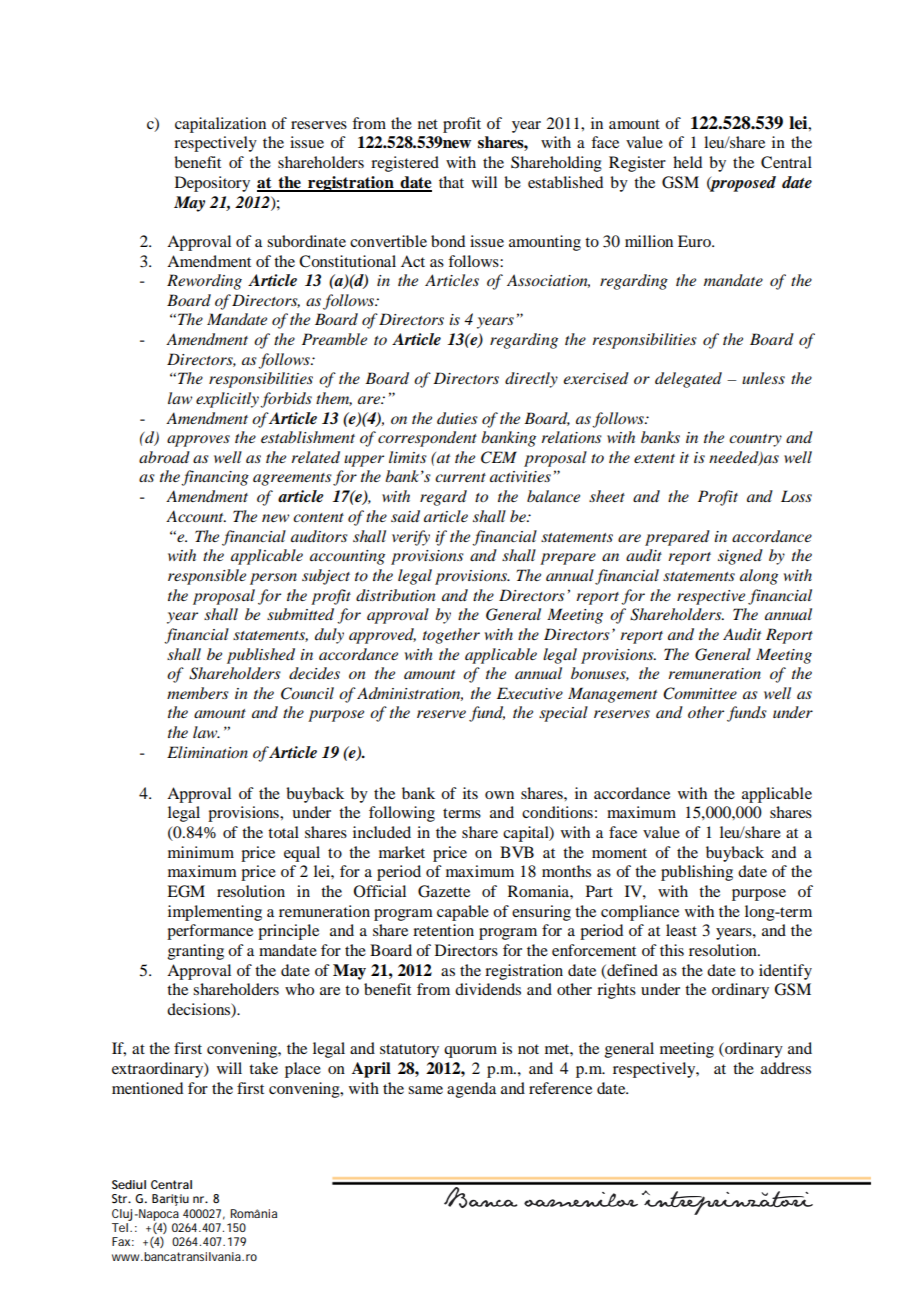 This page has width=924, height=1308. I want to click on Depository, so click(212, 184).
